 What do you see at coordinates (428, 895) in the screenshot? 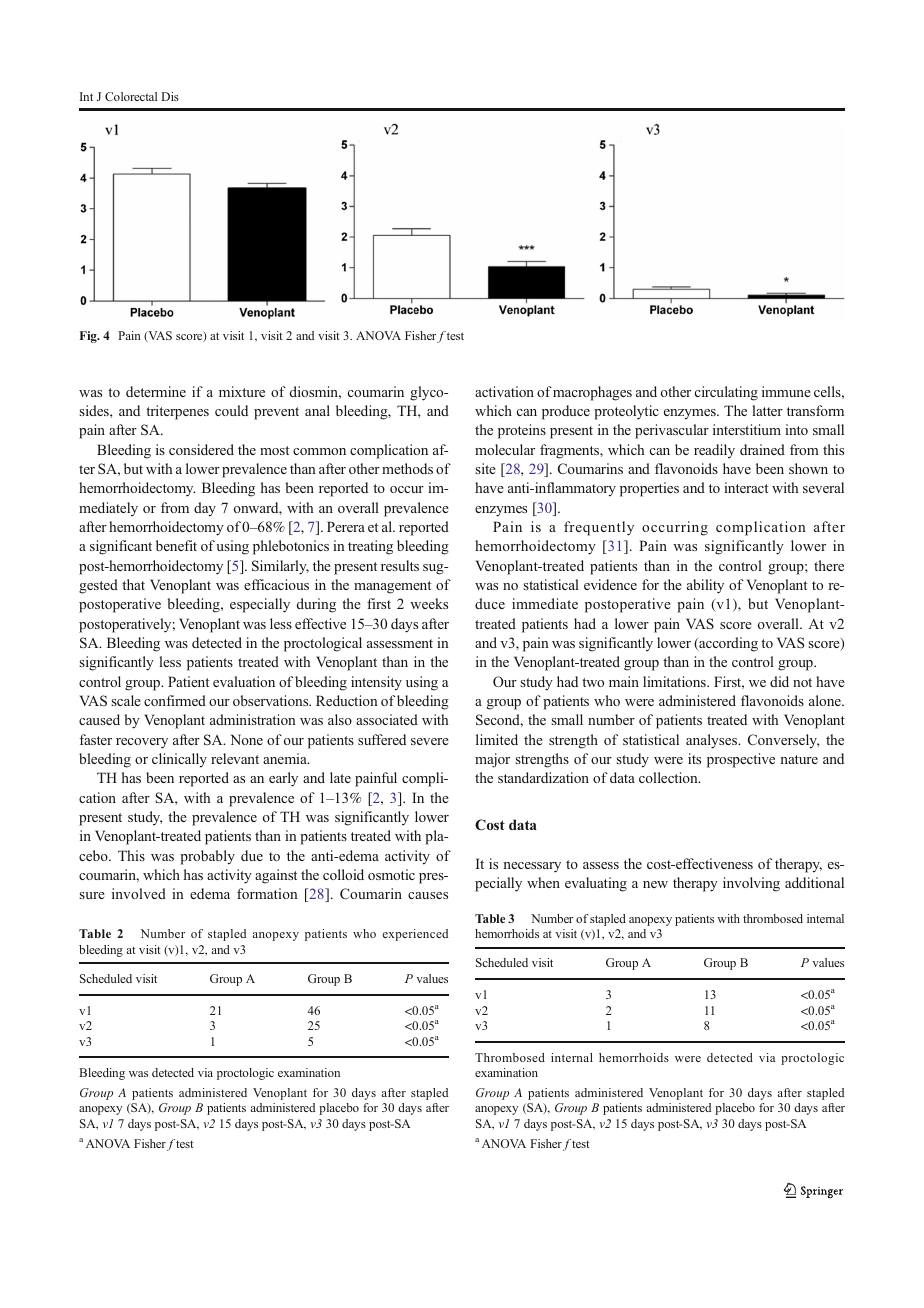
I see `causes` at bounding box center [428, 895].
